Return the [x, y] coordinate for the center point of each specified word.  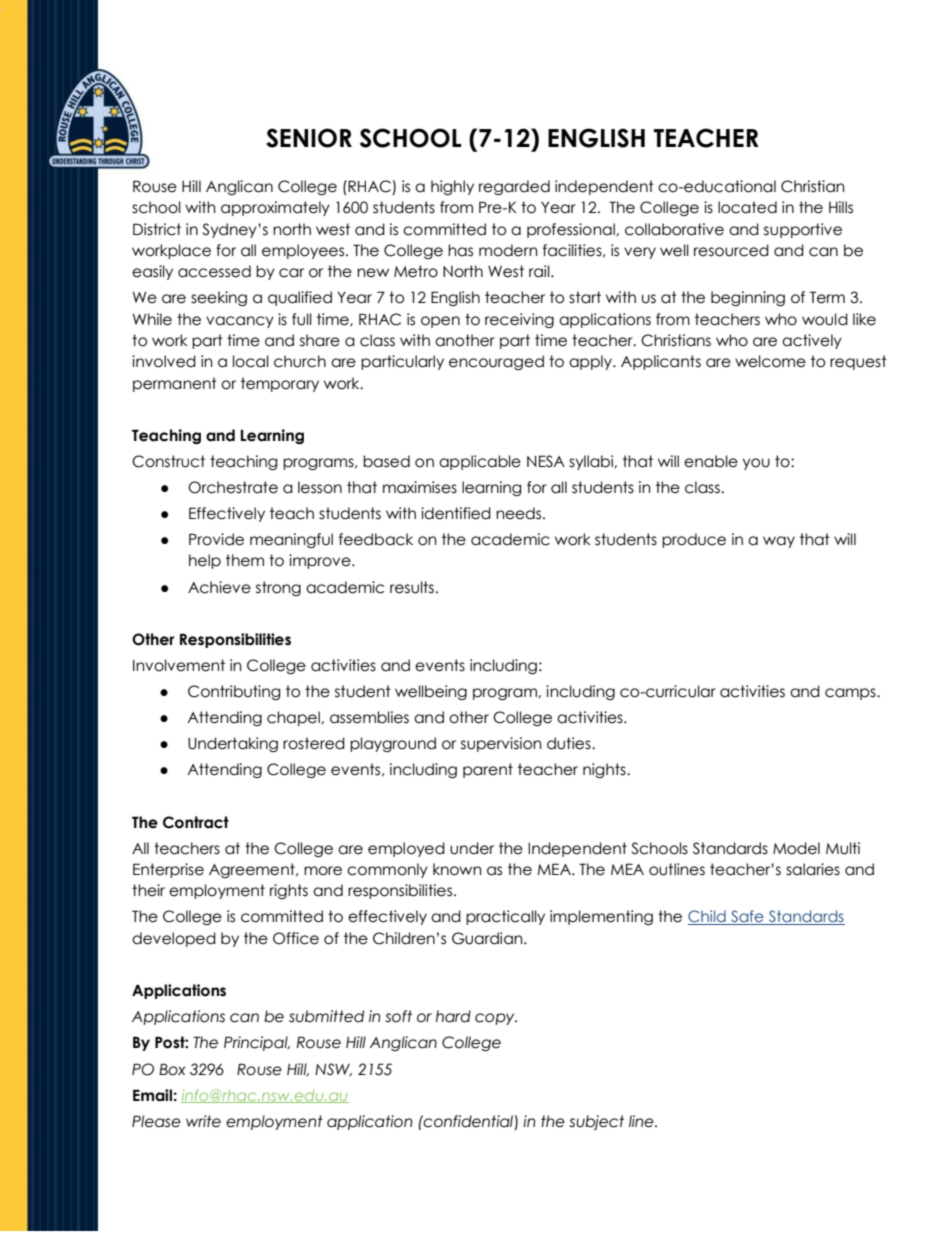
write [203, 1121]
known [457, 869]
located [747, 207]
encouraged [496, 362]
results [412, 587]
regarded [514, 187]
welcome [770, 361]
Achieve [219, 587]
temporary [280, 384]
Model [796, 848]
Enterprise [168, 870]
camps [851, 694]
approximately [275, 208]
